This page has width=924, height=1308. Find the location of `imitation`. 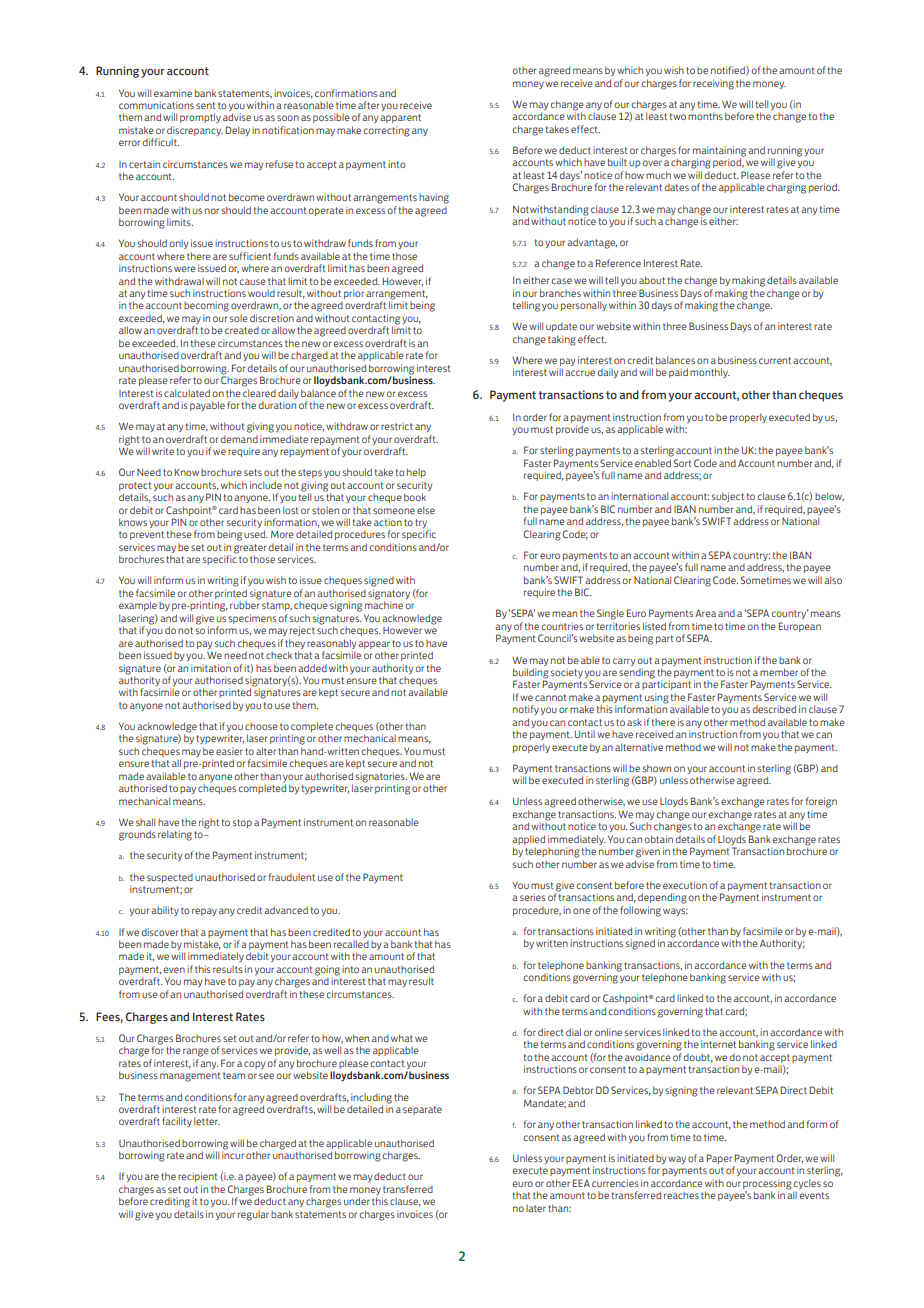

imitation is located at coordinates (211, 668).
